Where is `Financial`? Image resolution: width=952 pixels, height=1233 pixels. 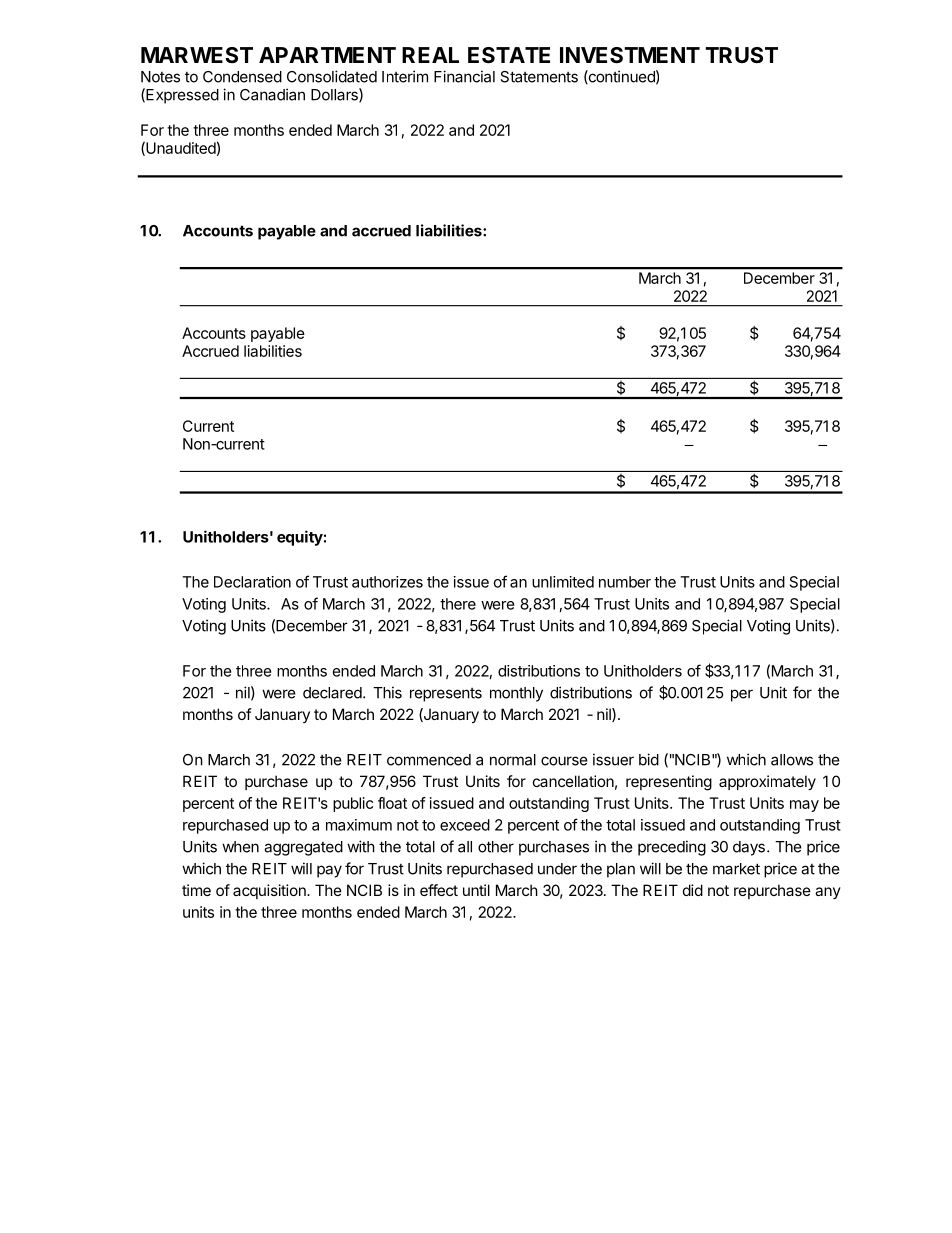
Financial is located at coordinates (464, 76).
